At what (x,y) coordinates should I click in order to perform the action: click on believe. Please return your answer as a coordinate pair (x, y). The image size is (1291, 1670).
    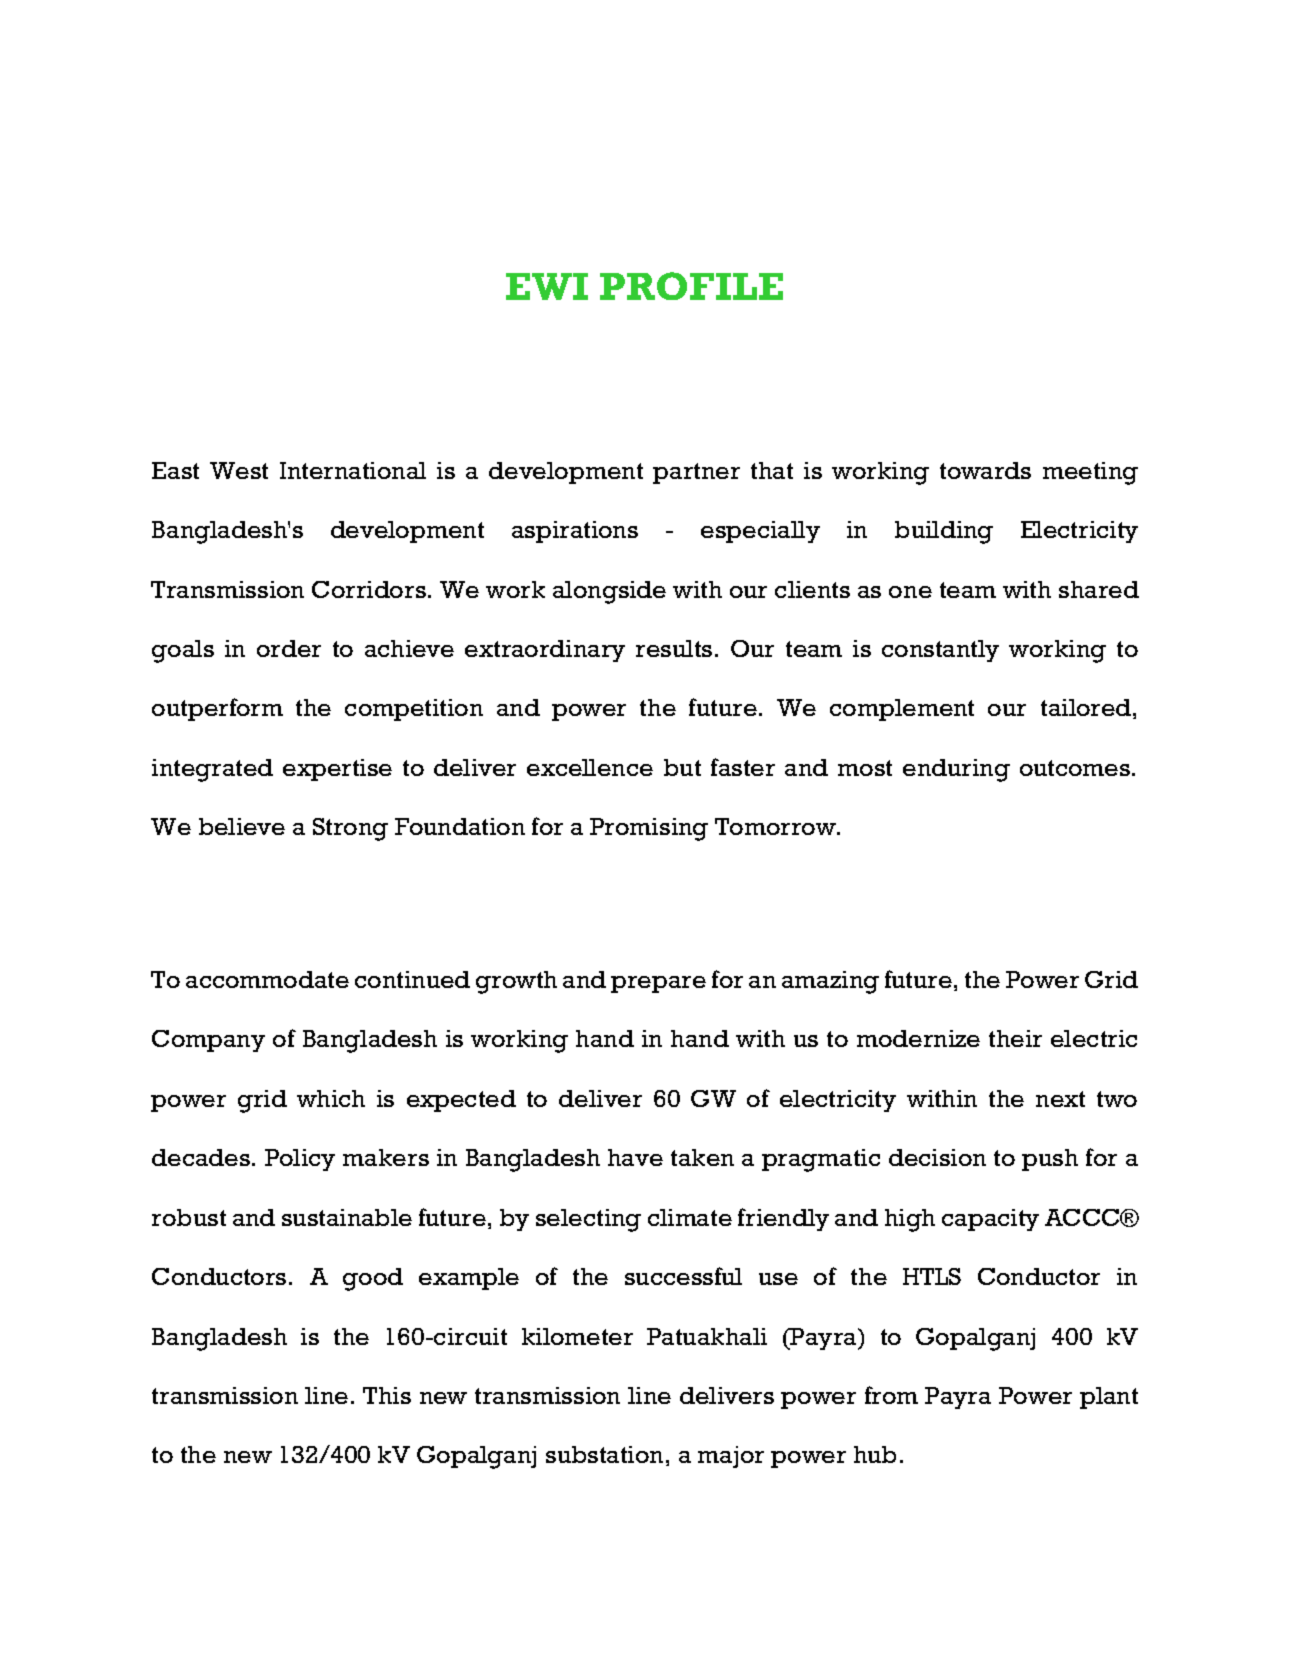
    Looking at the image, I should click on (242, 826).
